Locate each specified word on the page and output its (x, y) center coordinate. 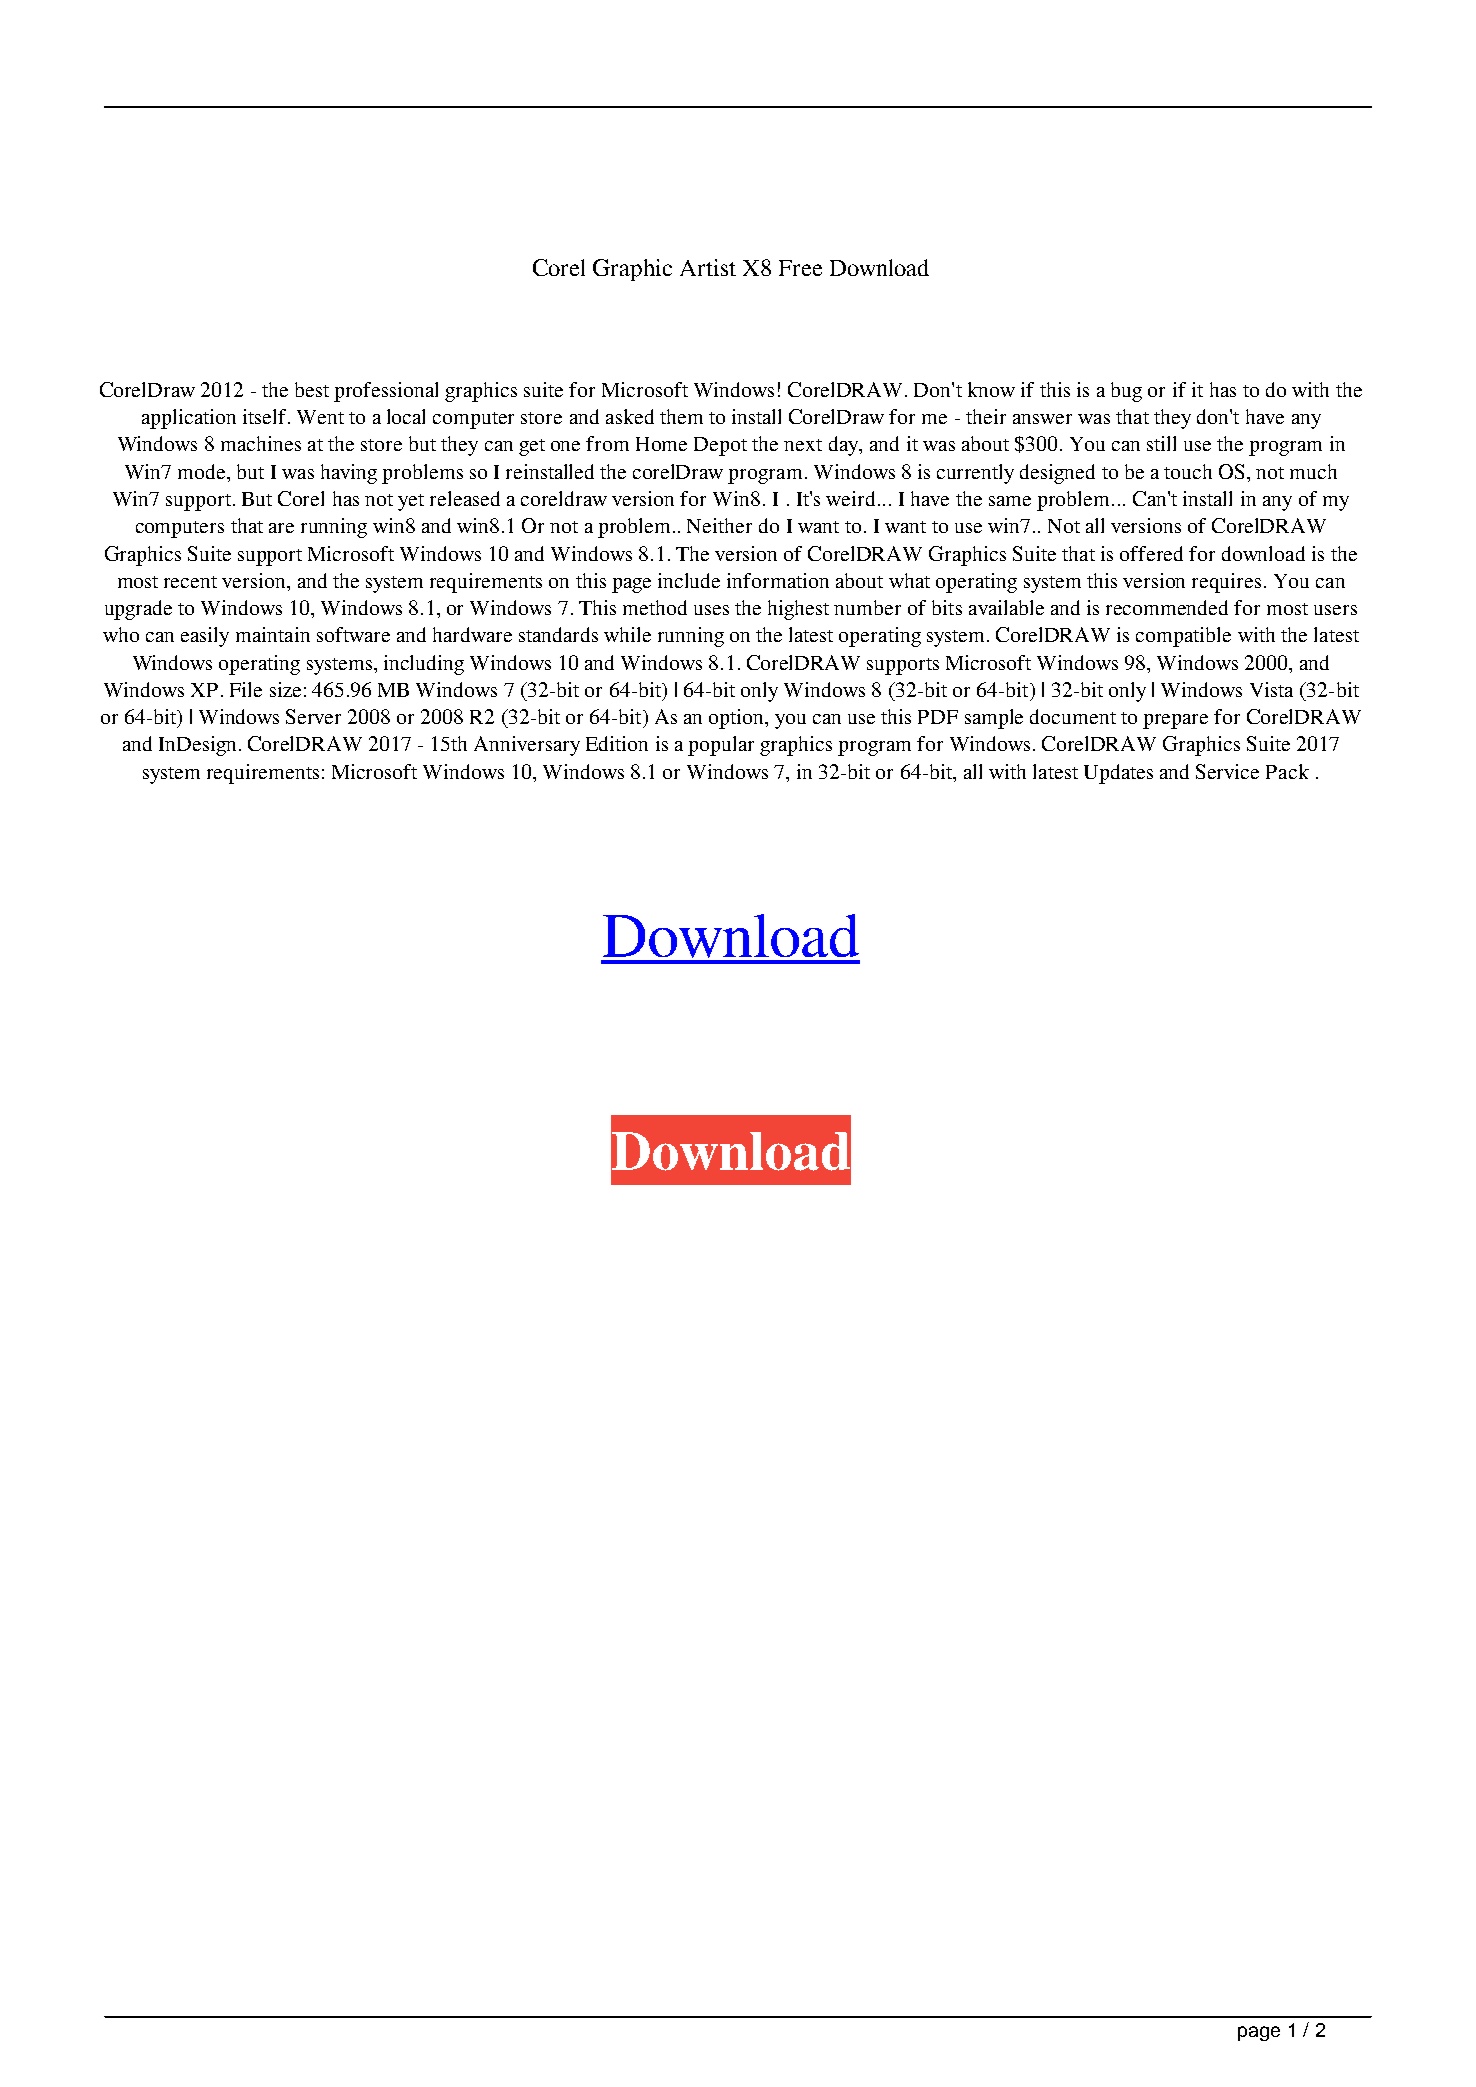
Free (800, 268)
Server (313, 716)
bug (1126, 392)
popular (721, 746)
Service (1227, 771)
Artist (708, 267)
